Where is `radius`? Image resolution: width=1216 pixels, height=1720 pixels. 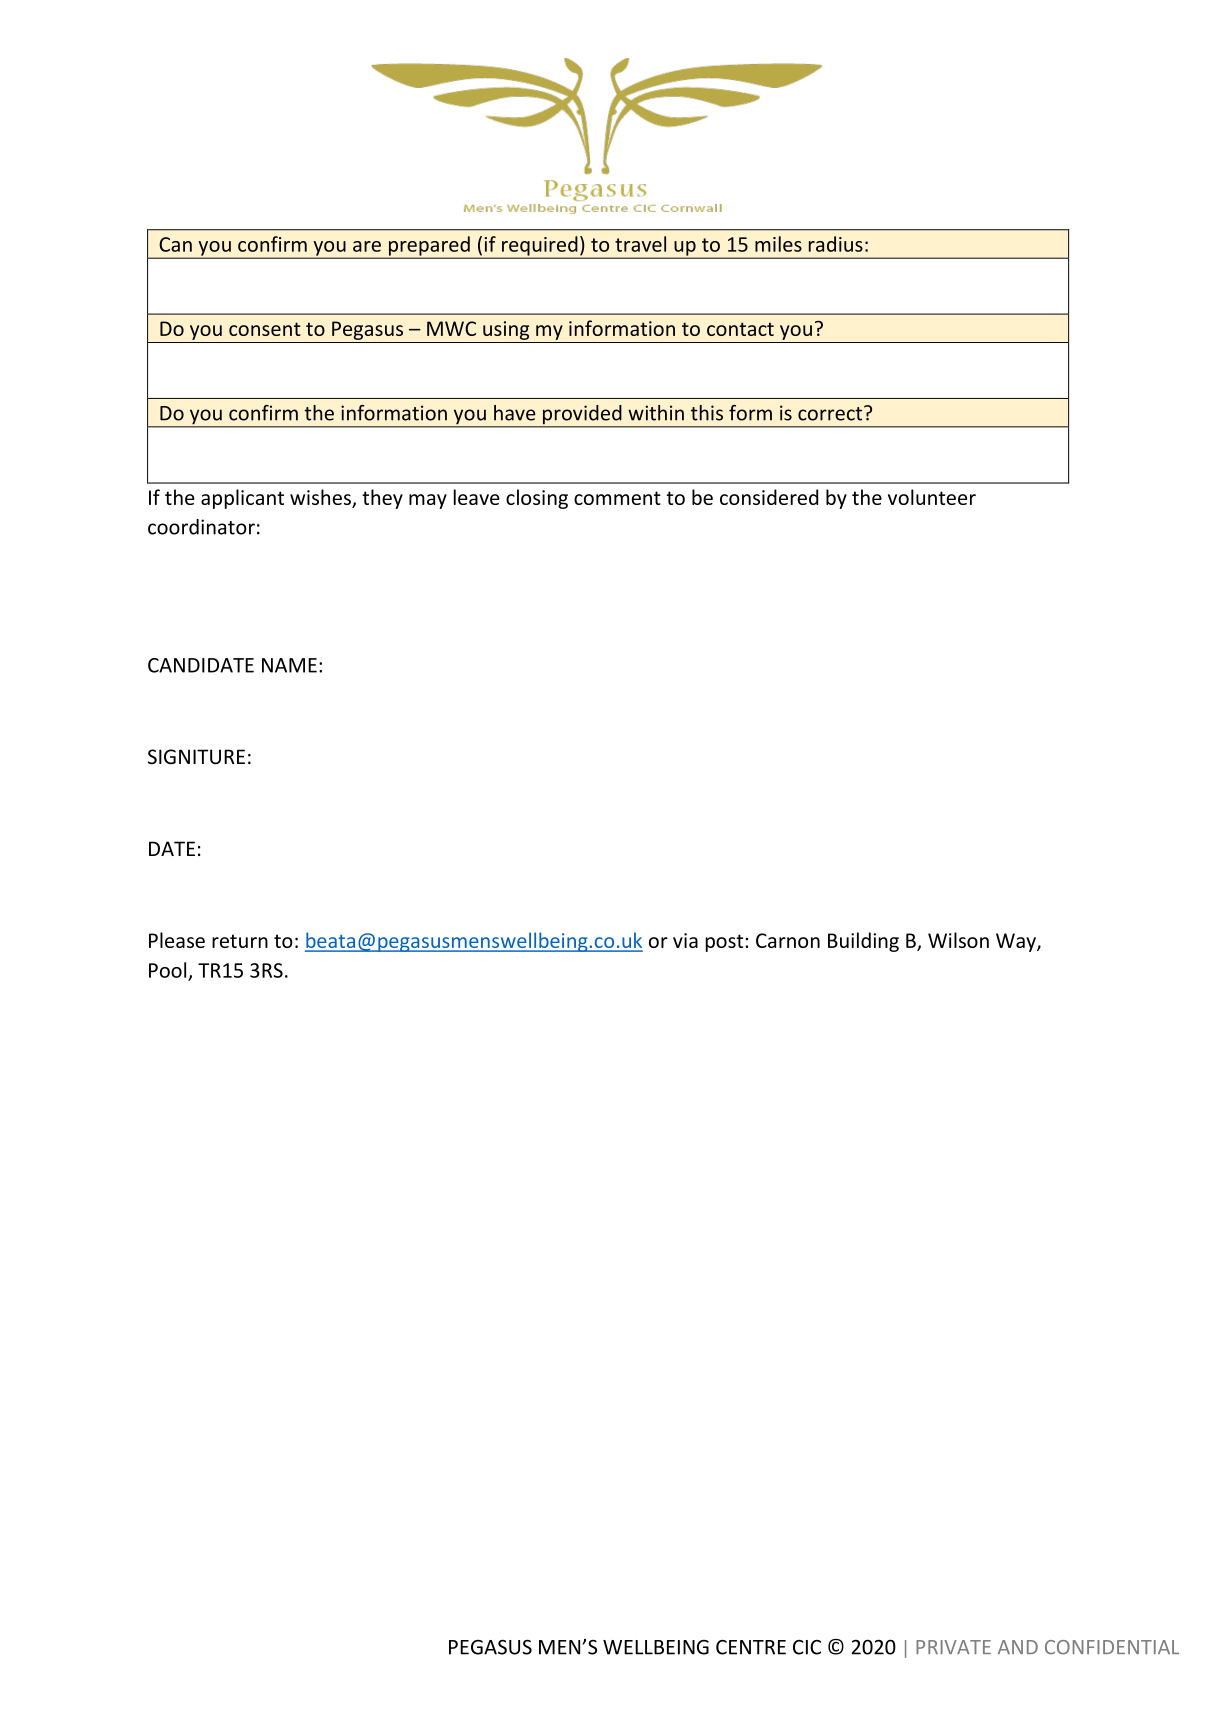
radius is located at coordinates (836, 244).
